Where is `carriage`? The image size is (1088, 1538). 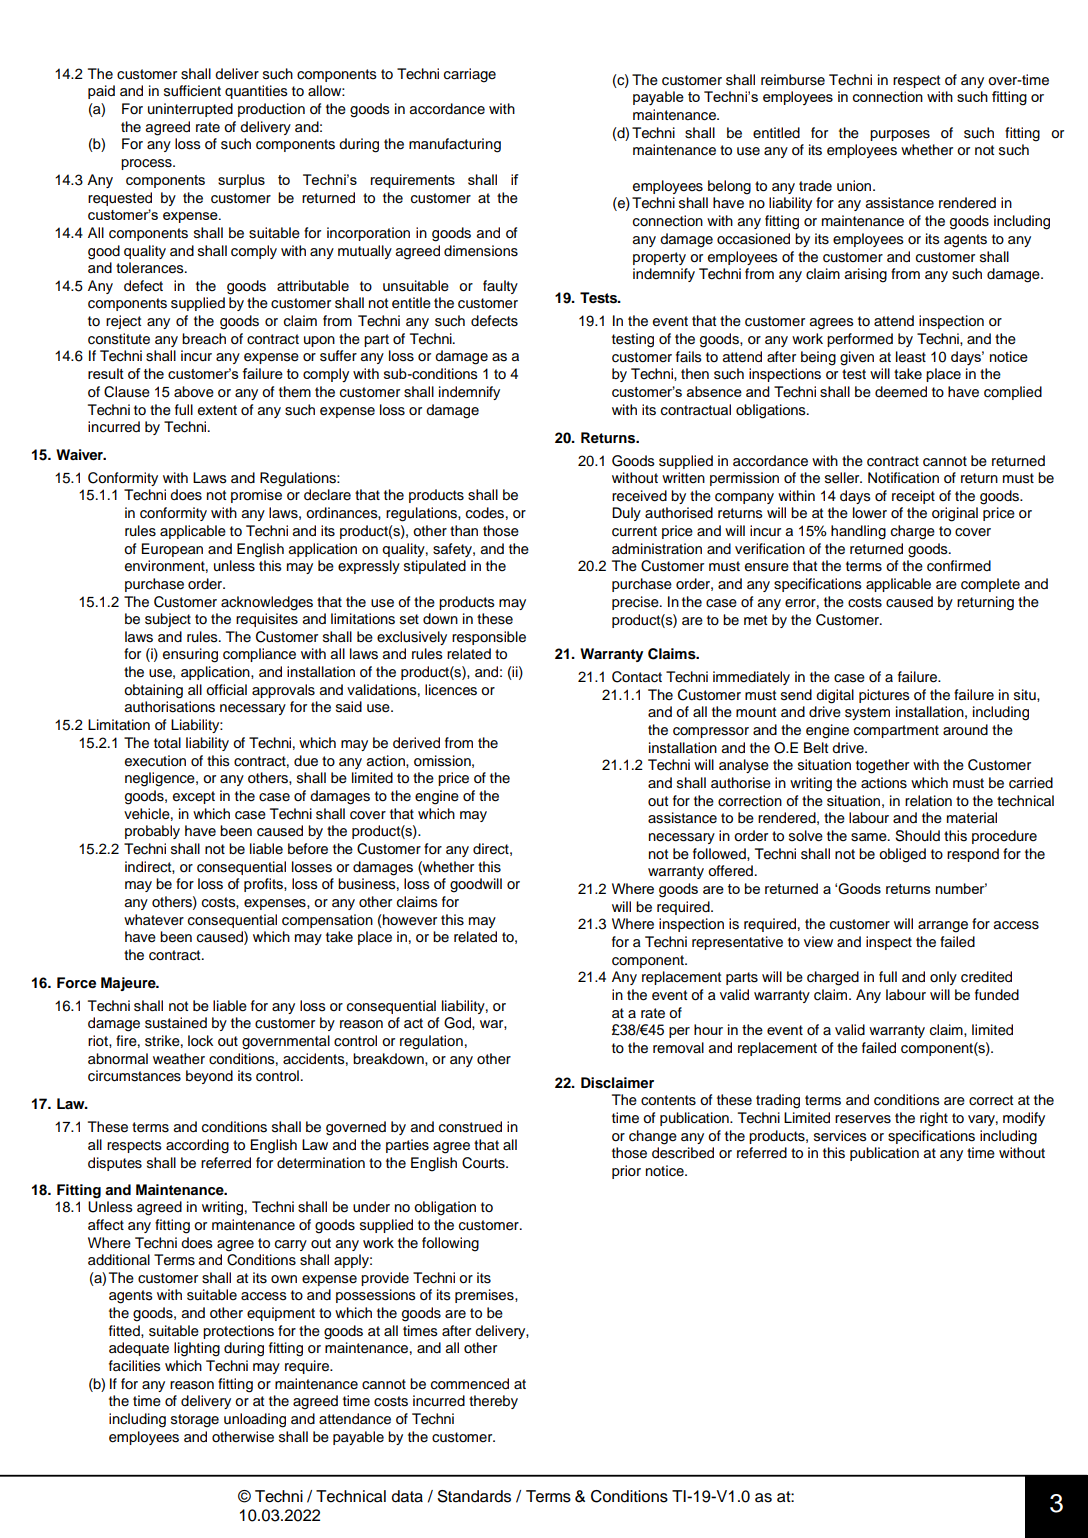 carriage is located at coordinates (470, 75).
